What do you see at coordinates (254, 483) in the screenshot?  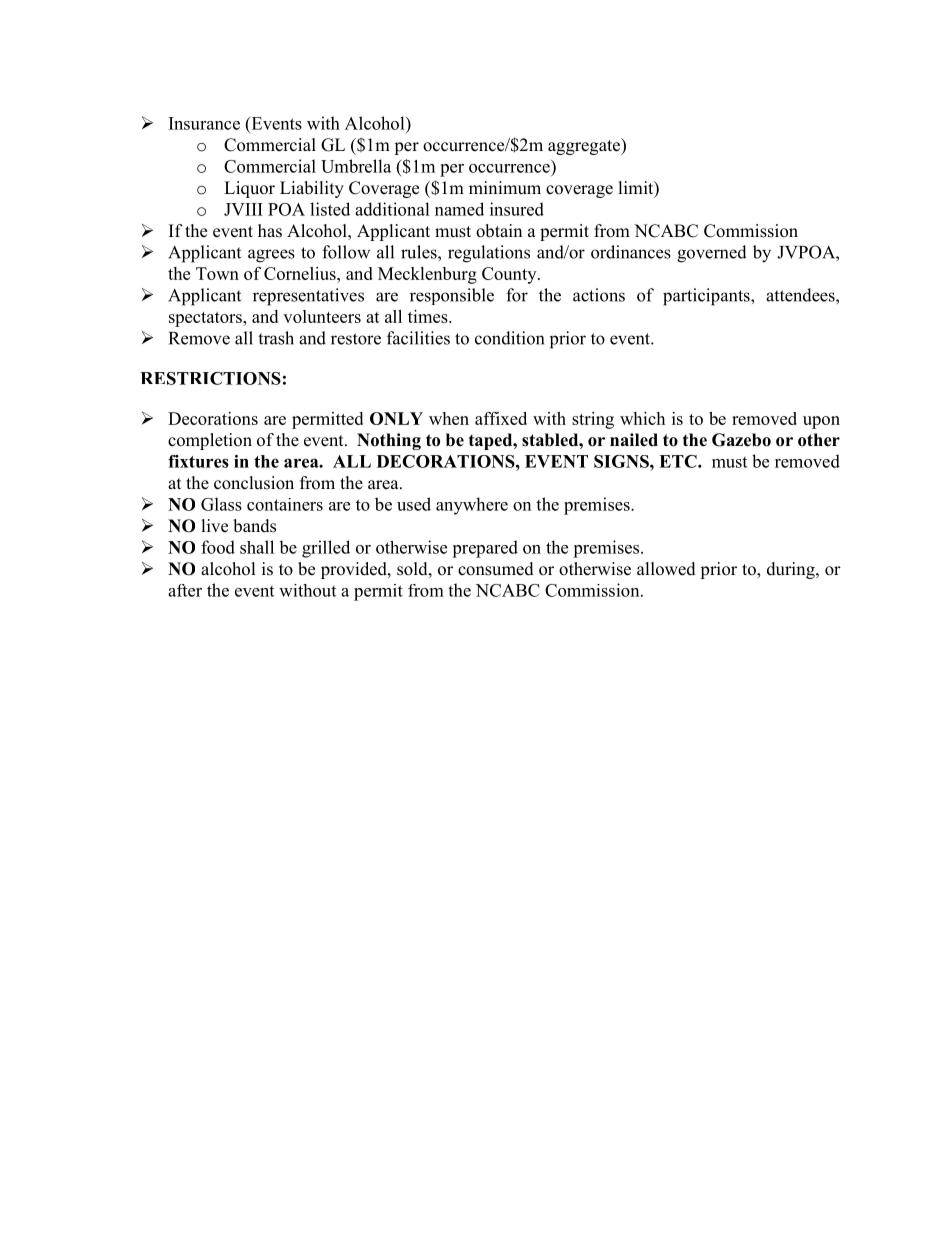 I see `conclusion` at bounding box center [254, 483].
